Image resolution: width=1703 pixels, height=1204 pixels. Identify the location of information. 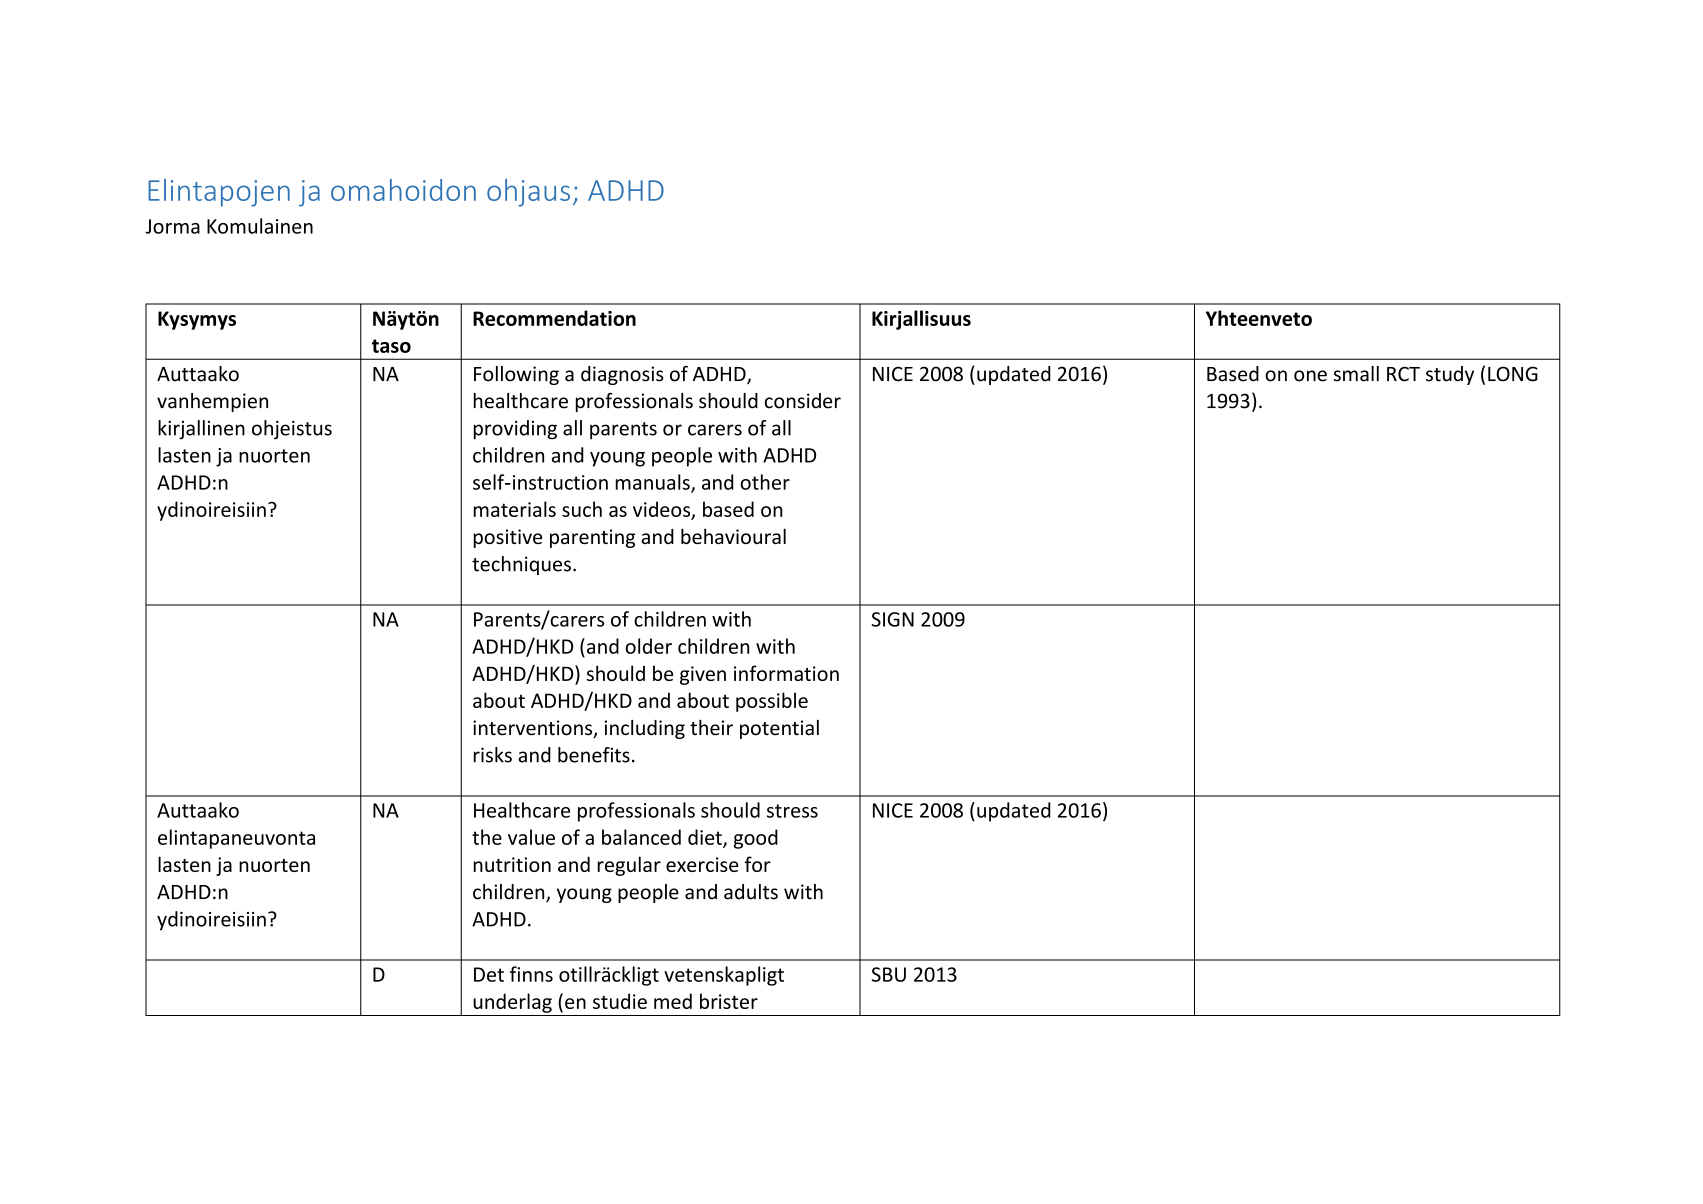
(786, 673).
